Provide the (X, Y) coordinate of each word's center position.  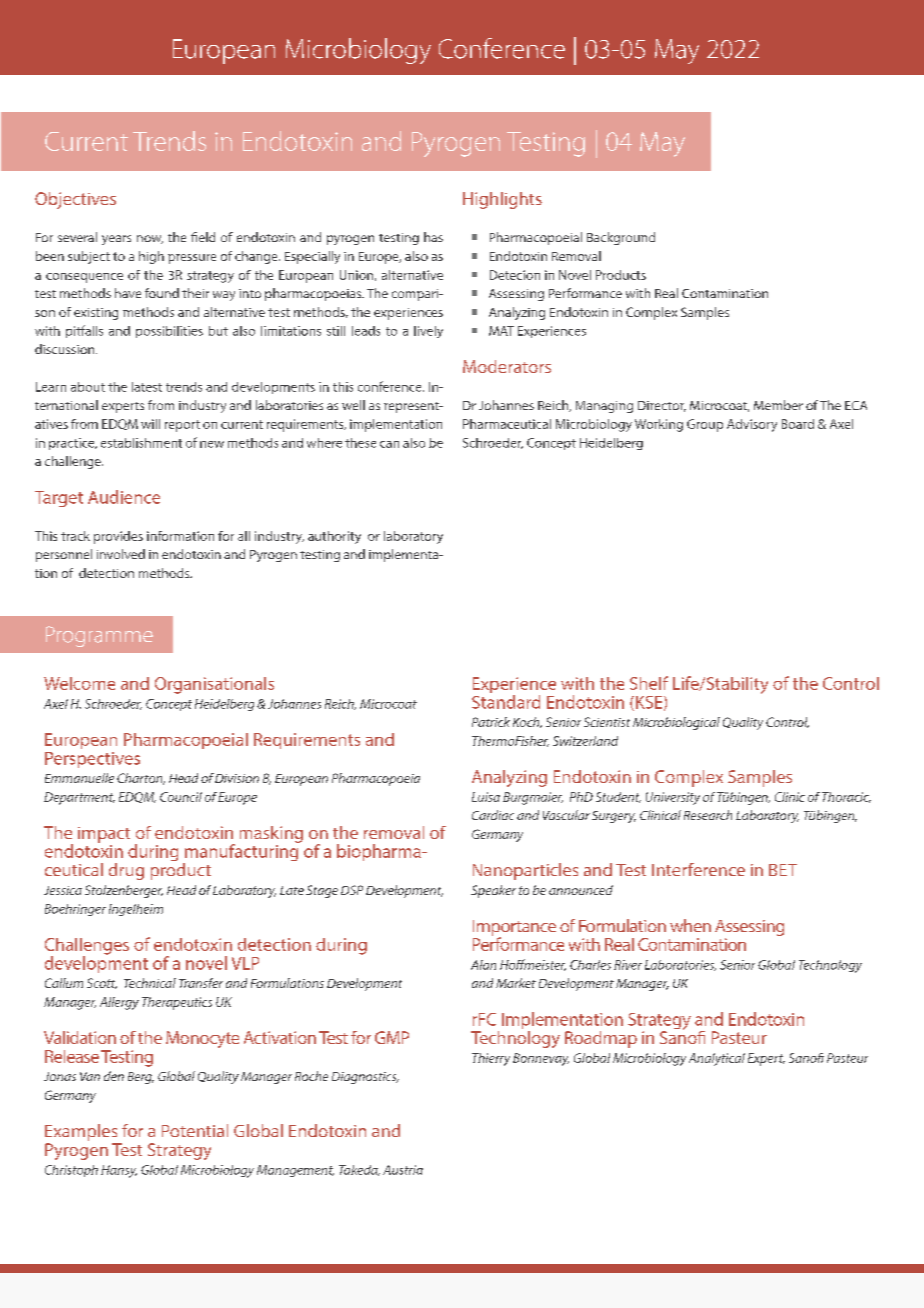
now (150, 239)
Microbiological (676, 723)
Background (621, 238)
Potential (195, 1130)
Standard (506, 702)
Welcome (79, 683)
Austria (403, 1170)
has (433, 237)
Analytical (717, 1059)
